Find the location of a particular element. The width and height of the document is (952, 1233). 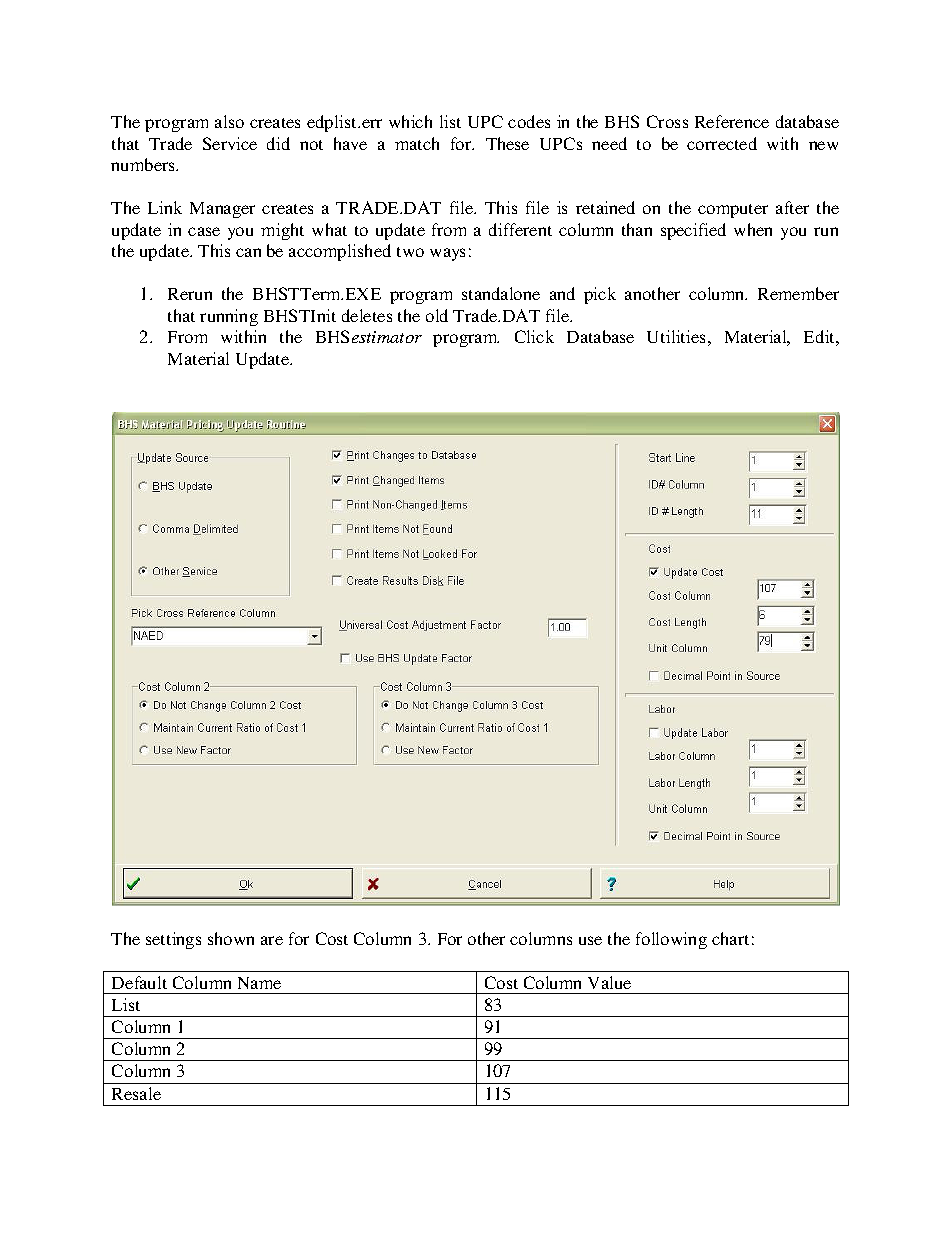

Resale is located at coordinates (136, 1093).
